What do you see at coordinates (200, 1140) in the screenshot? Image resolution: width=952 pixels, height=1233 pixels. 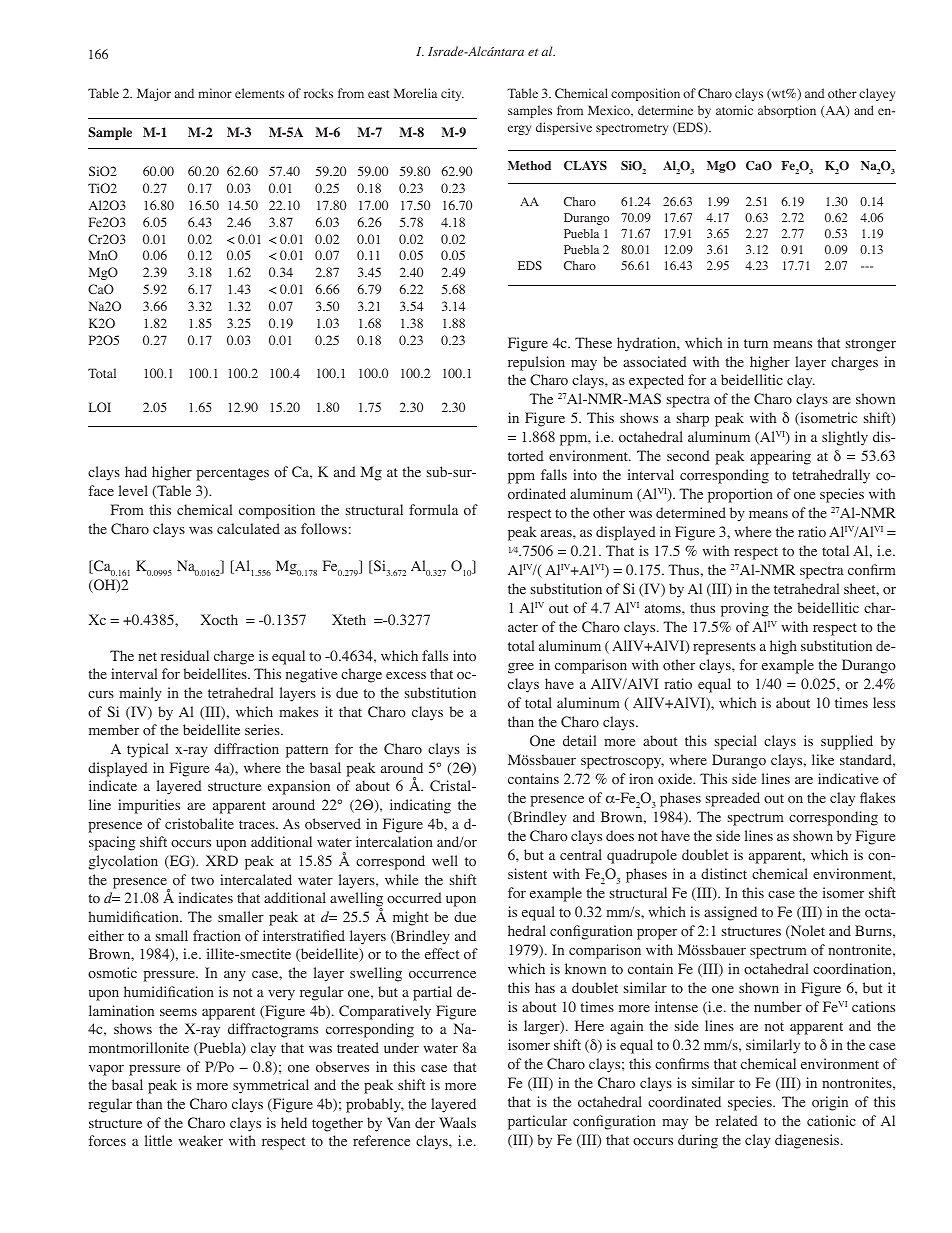 I see `weaker` at bounding box center [200, 1140].
